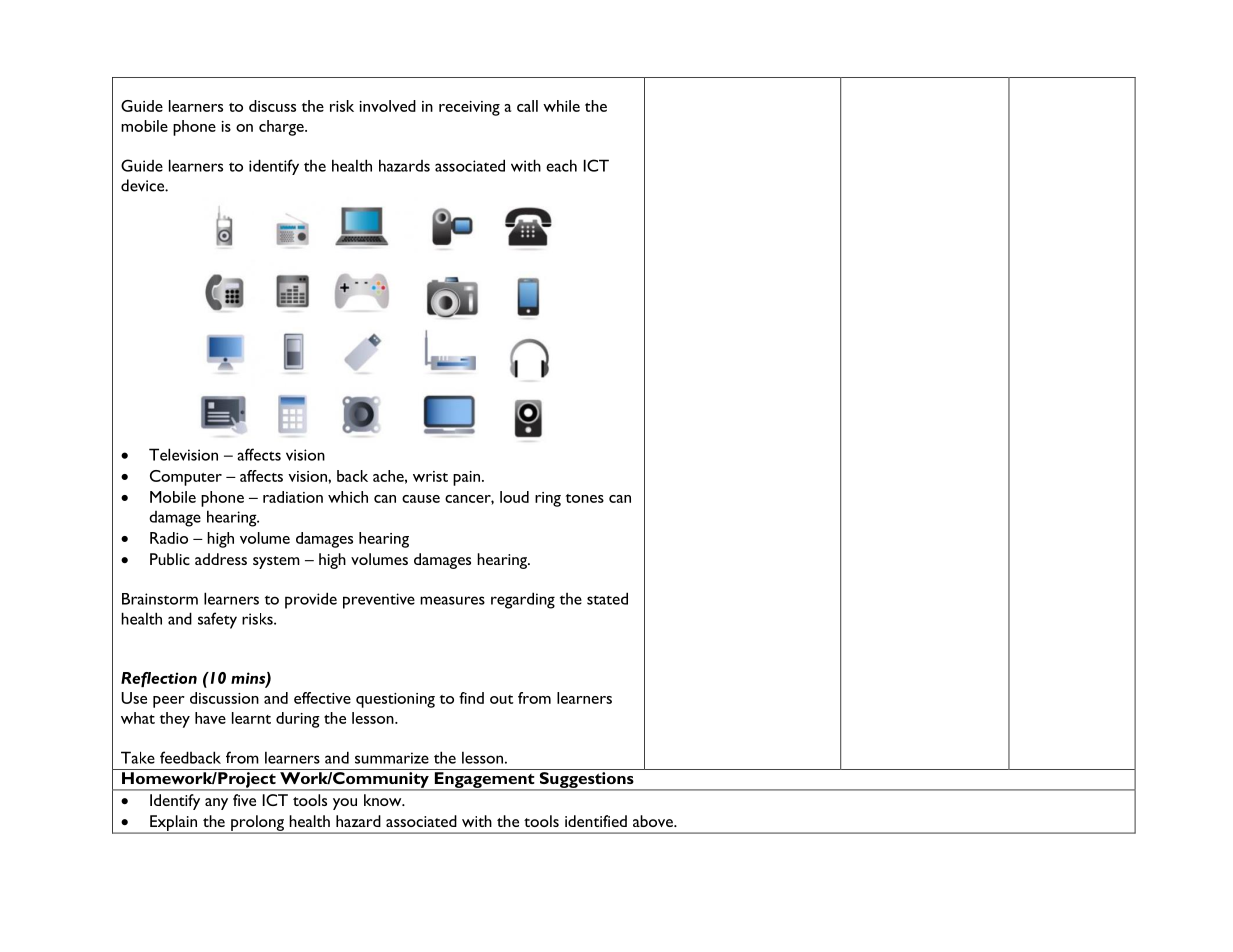 This document has width=1233, height=952. Describe the element at coordinates (282, 128) in the document. I see `charge` at that location.
